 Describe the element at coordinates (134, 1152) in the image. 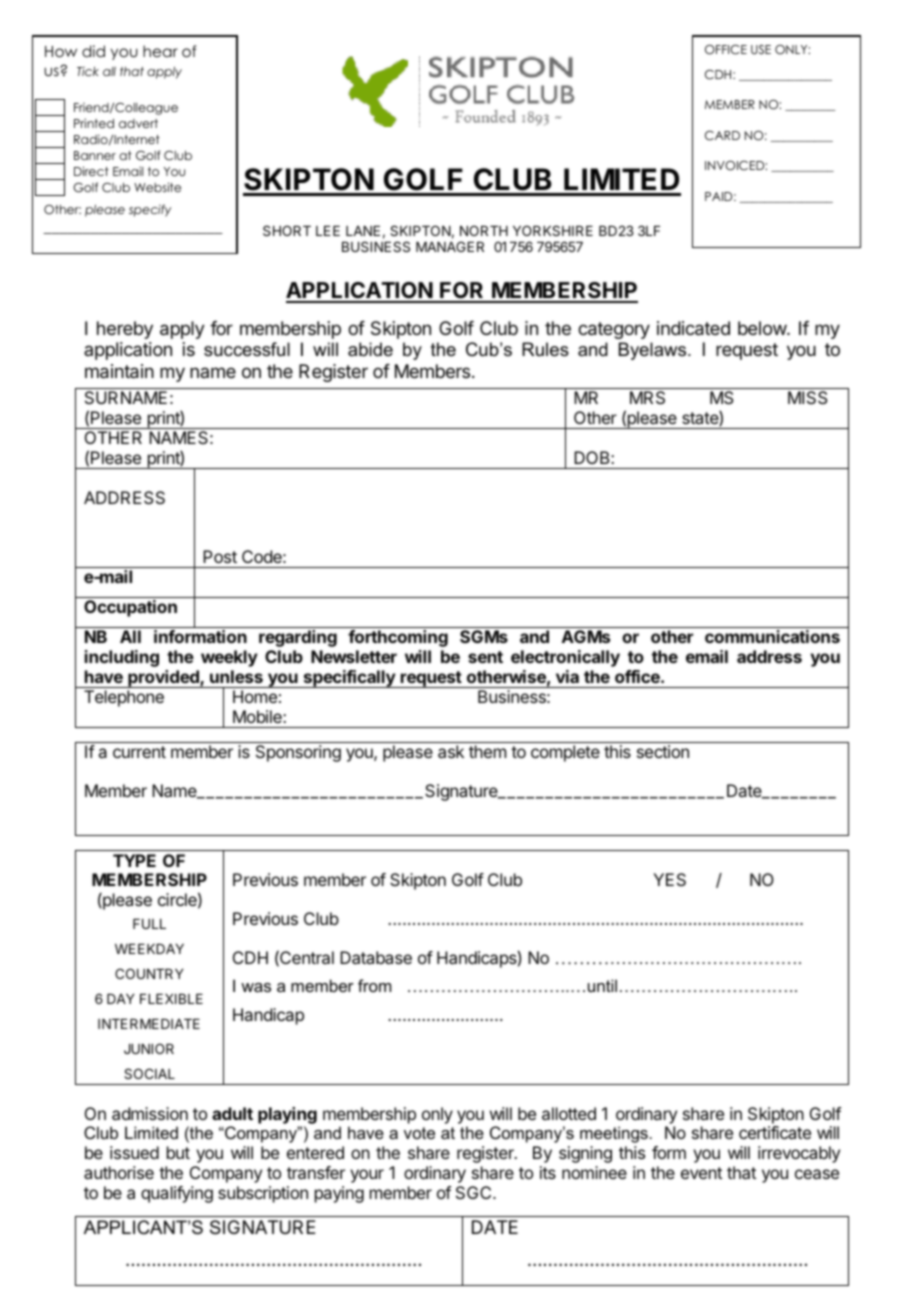

I see `issued` at that location.
